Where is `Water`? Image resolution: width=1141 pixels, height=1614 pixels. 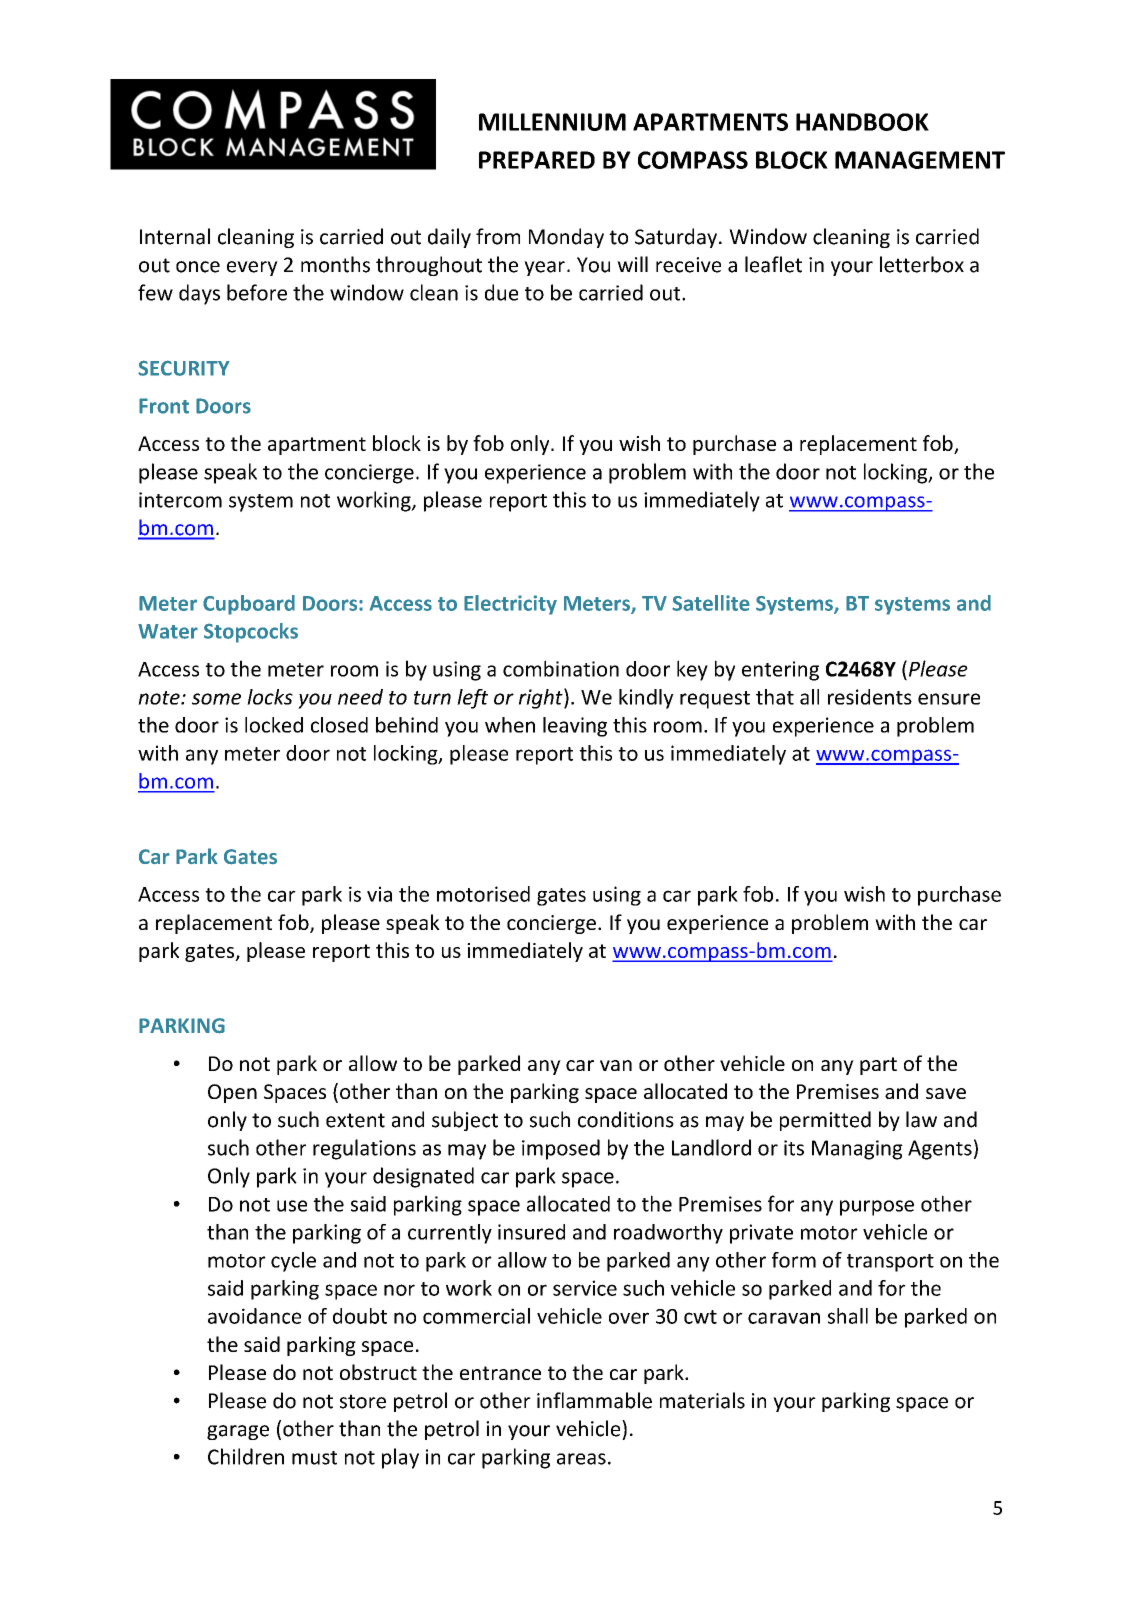 Water is located at coordinates (168, 631).
